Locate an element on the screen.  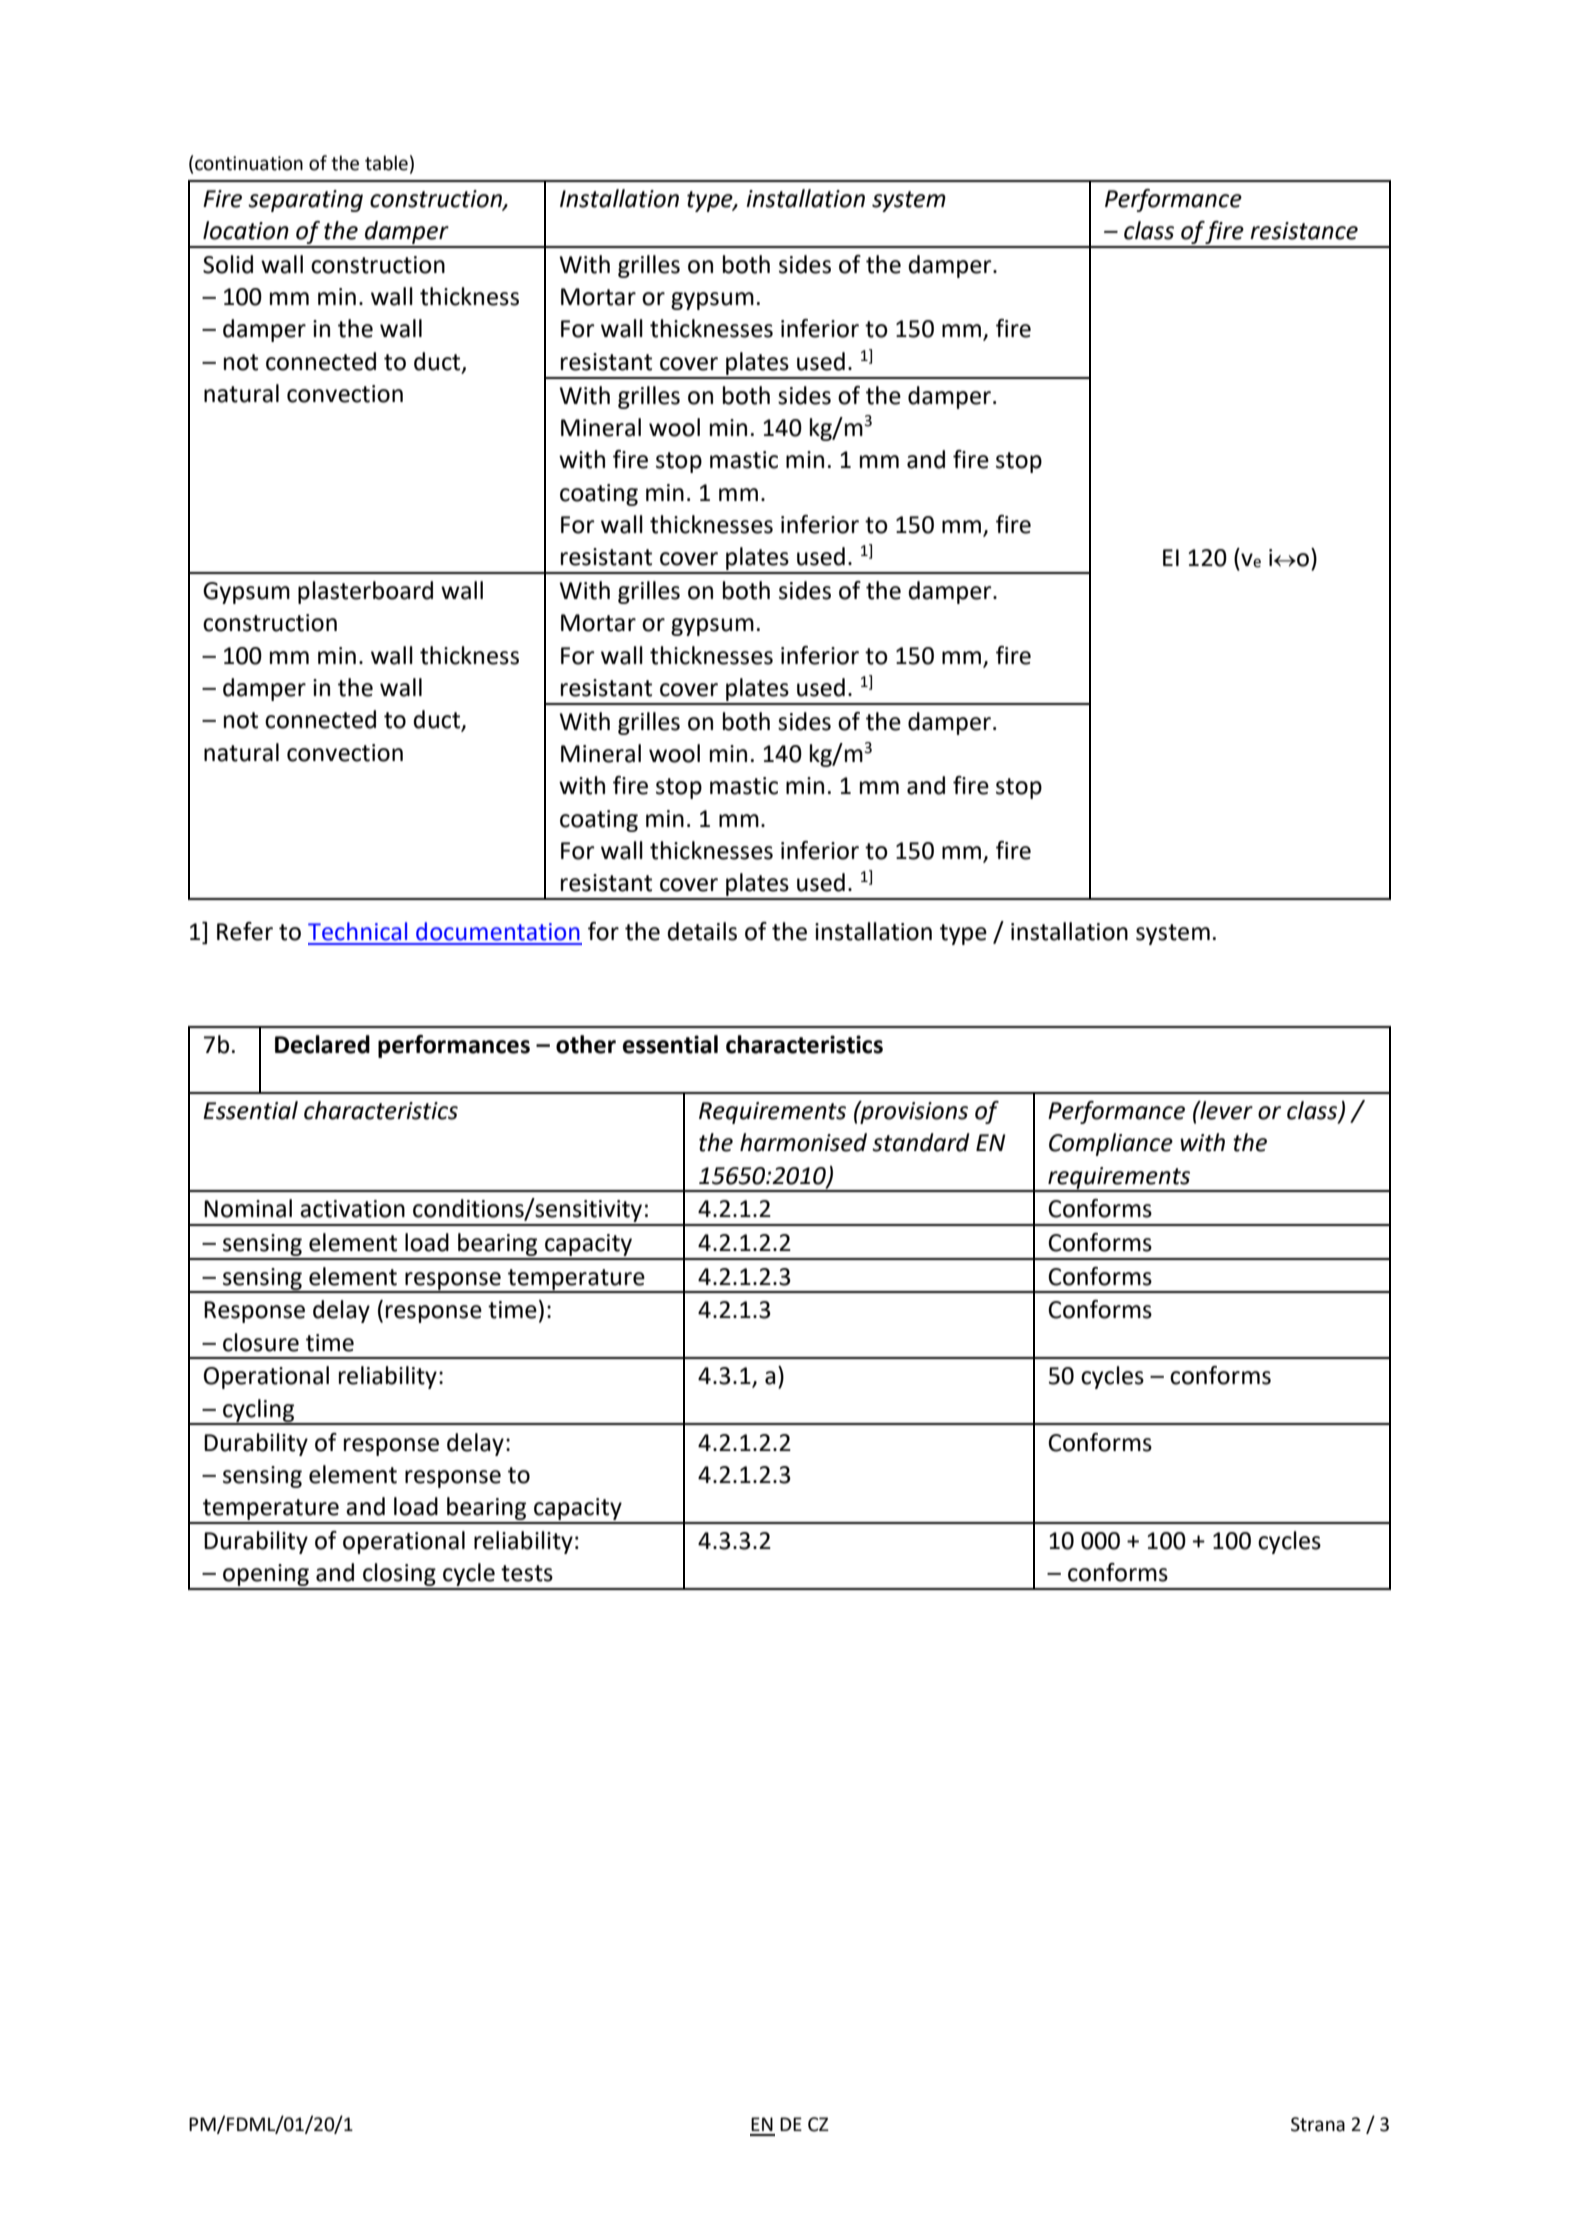
table is located at coordinates (386, 163).
